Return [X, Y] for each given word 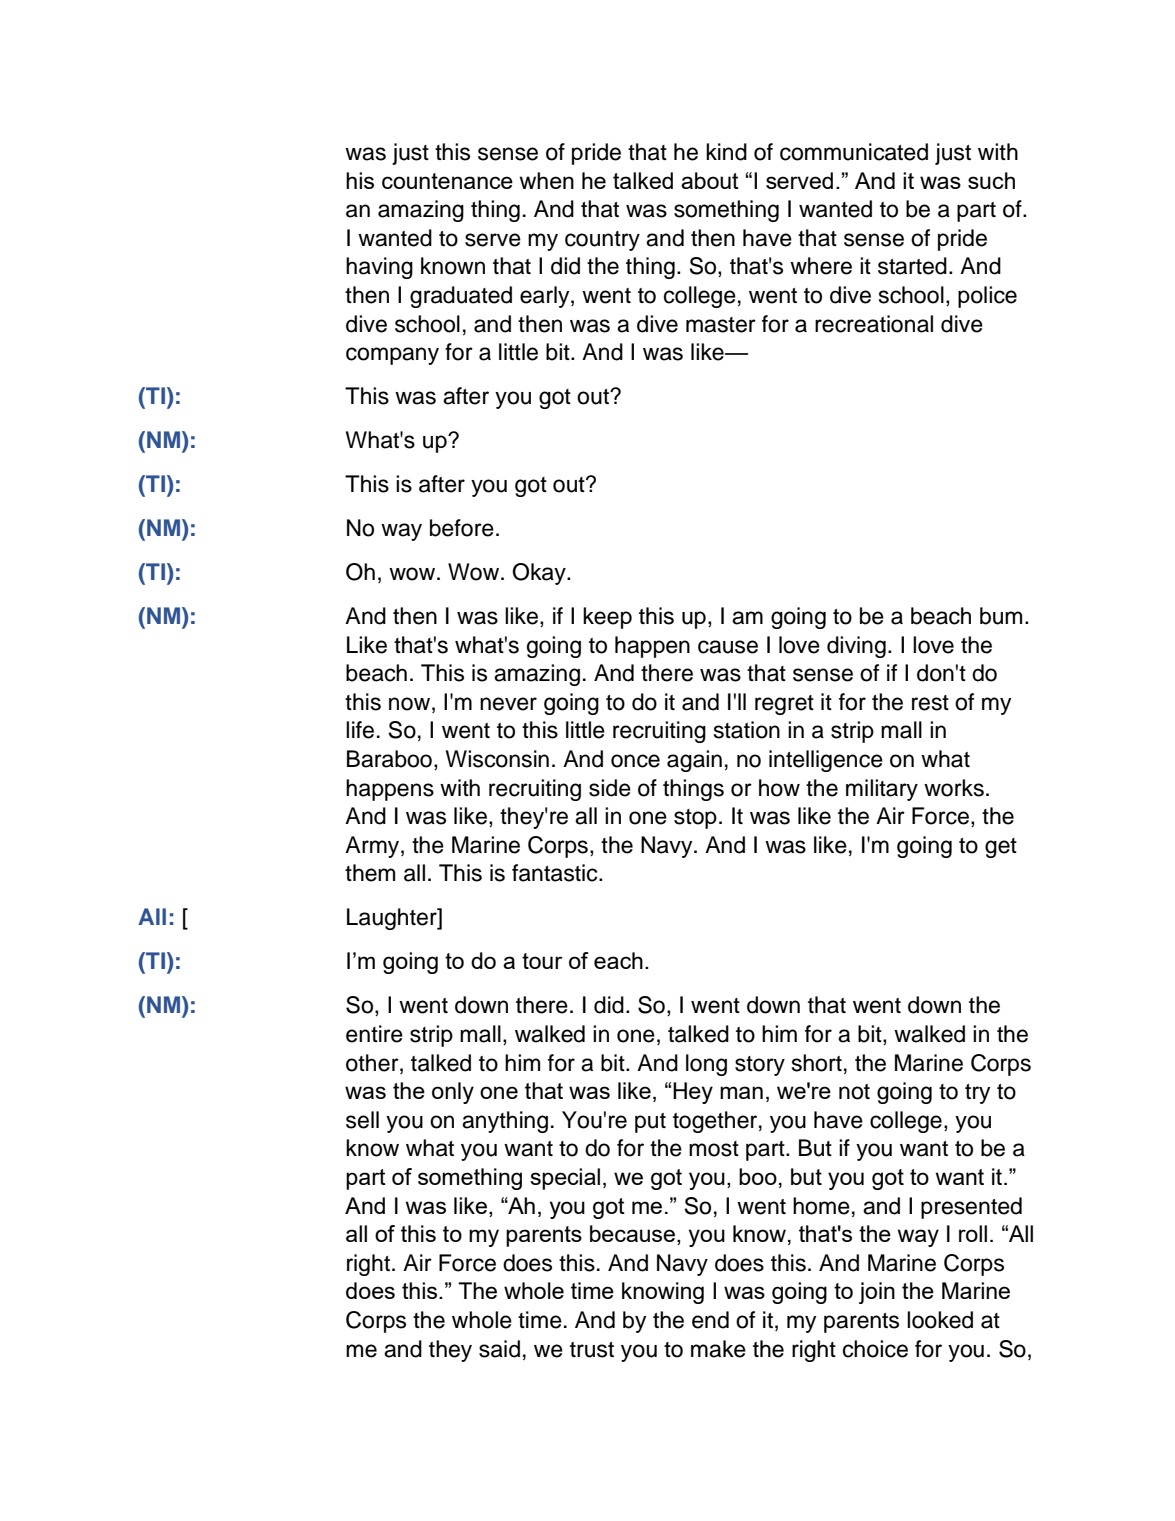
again [694, 761]
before [462, 528]
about [710, 180]
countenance [447, 181]
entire [374, 1034]
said [499, 1349]
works [954, 788]
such [991, 180]
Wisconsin [497, 759]
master [721, 325]
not [854, 1092]
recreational [874, 324]
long [706, 1065]
